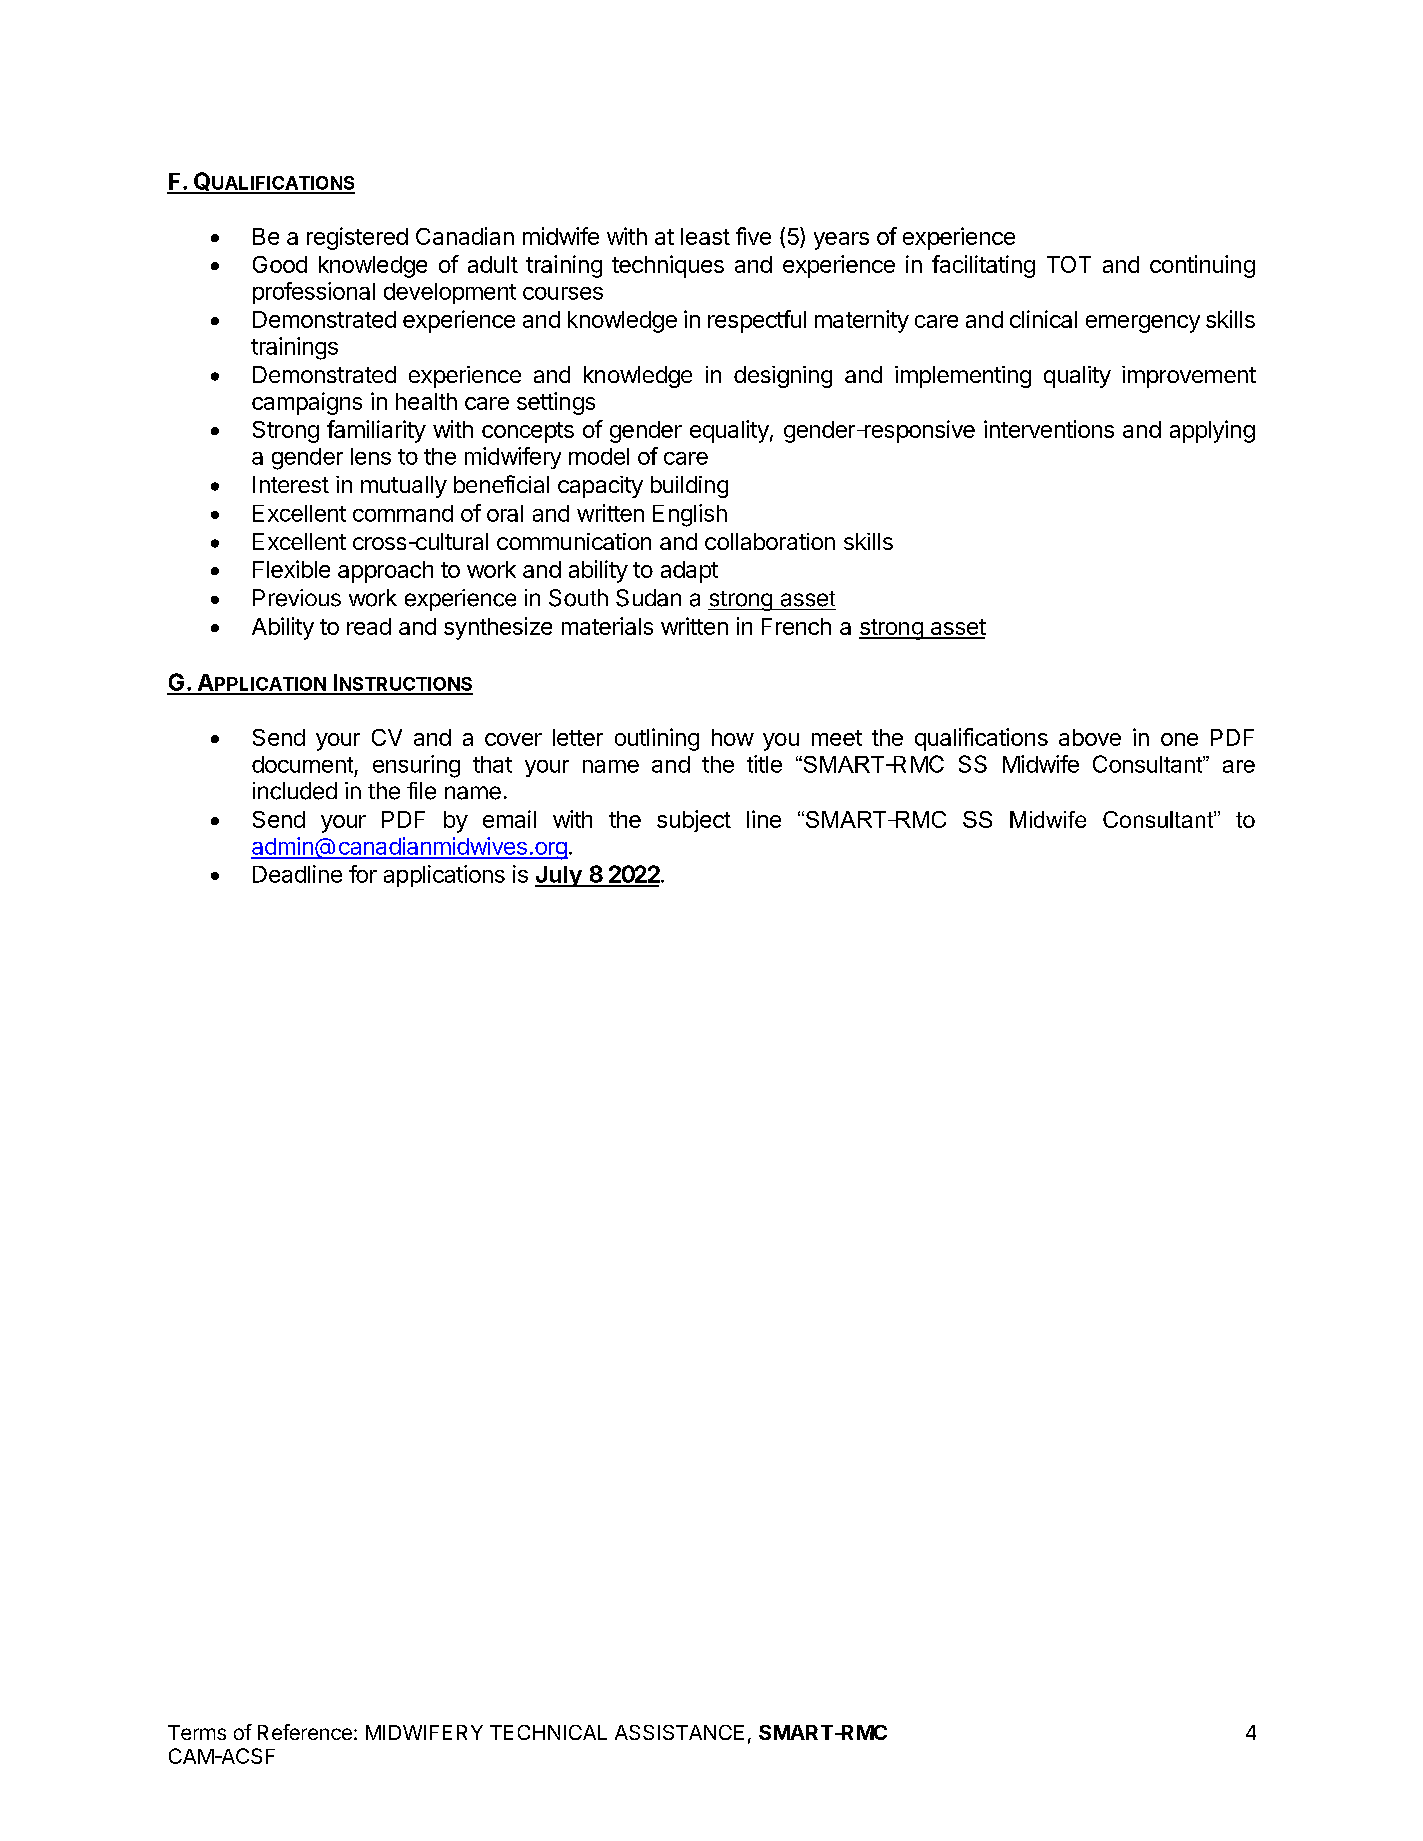 The width and height of the document is (1423, 1841). Describe the element at coordinates (559, 876) in the document. I see `July` at that location.
